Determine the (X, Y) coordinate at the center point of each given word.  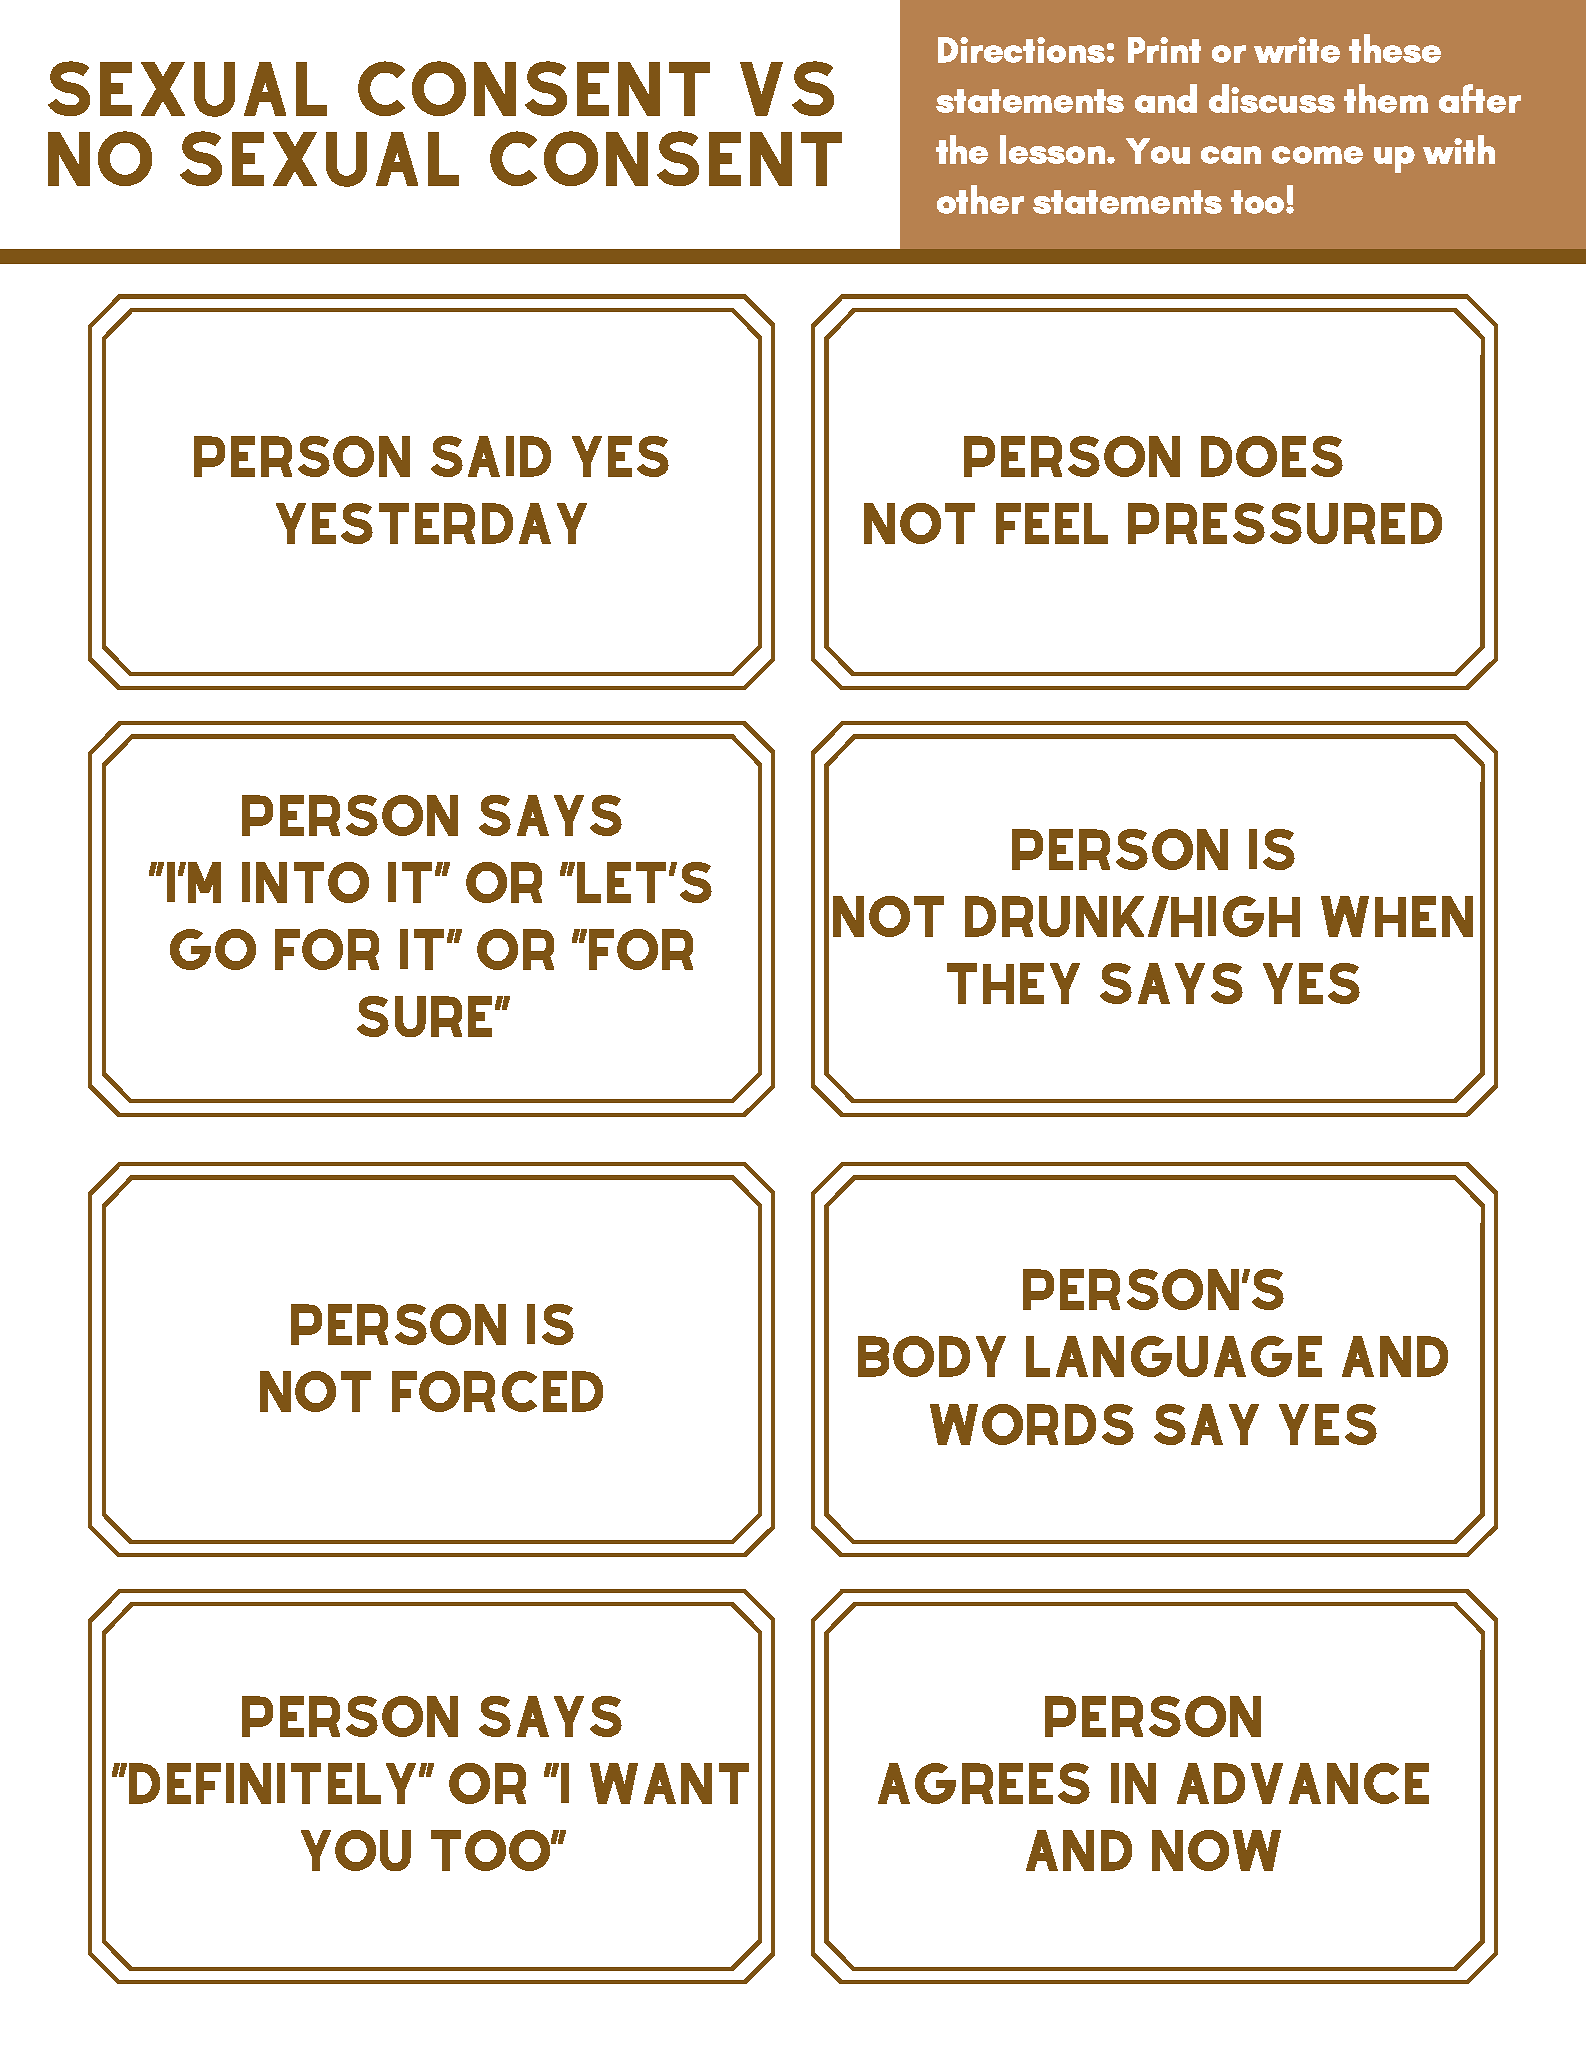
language (1174, 1356)
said (491, 456)
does (1272, 456)
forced (497, 1391)
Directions (1021, 50)
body (932, 1356)
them (1386, 98)
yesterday (431, 523)
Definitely (272, 1783)
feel (1052, 523)
